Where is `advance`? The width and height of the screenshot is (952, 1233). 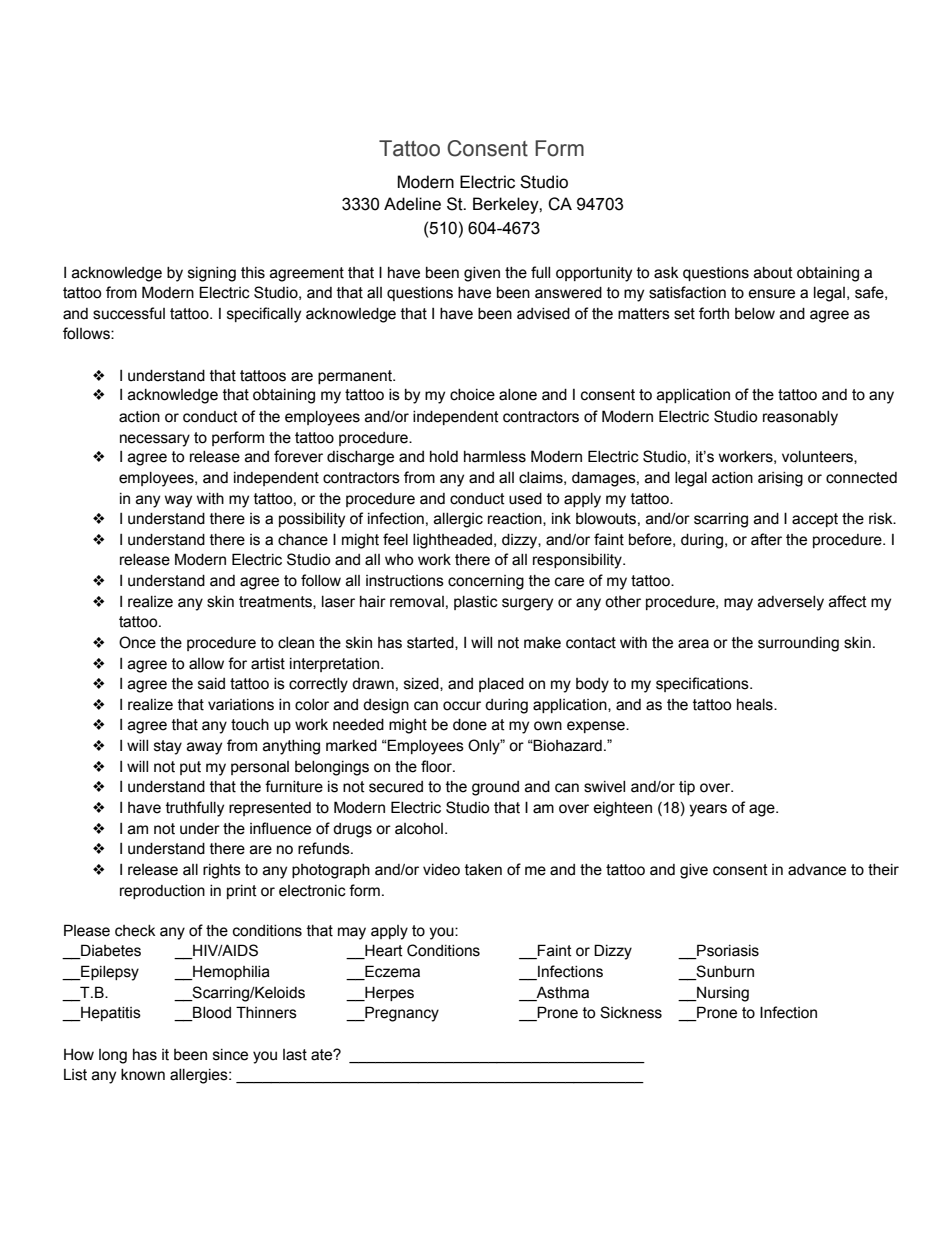
advance is located at coordinates (817, 870).
